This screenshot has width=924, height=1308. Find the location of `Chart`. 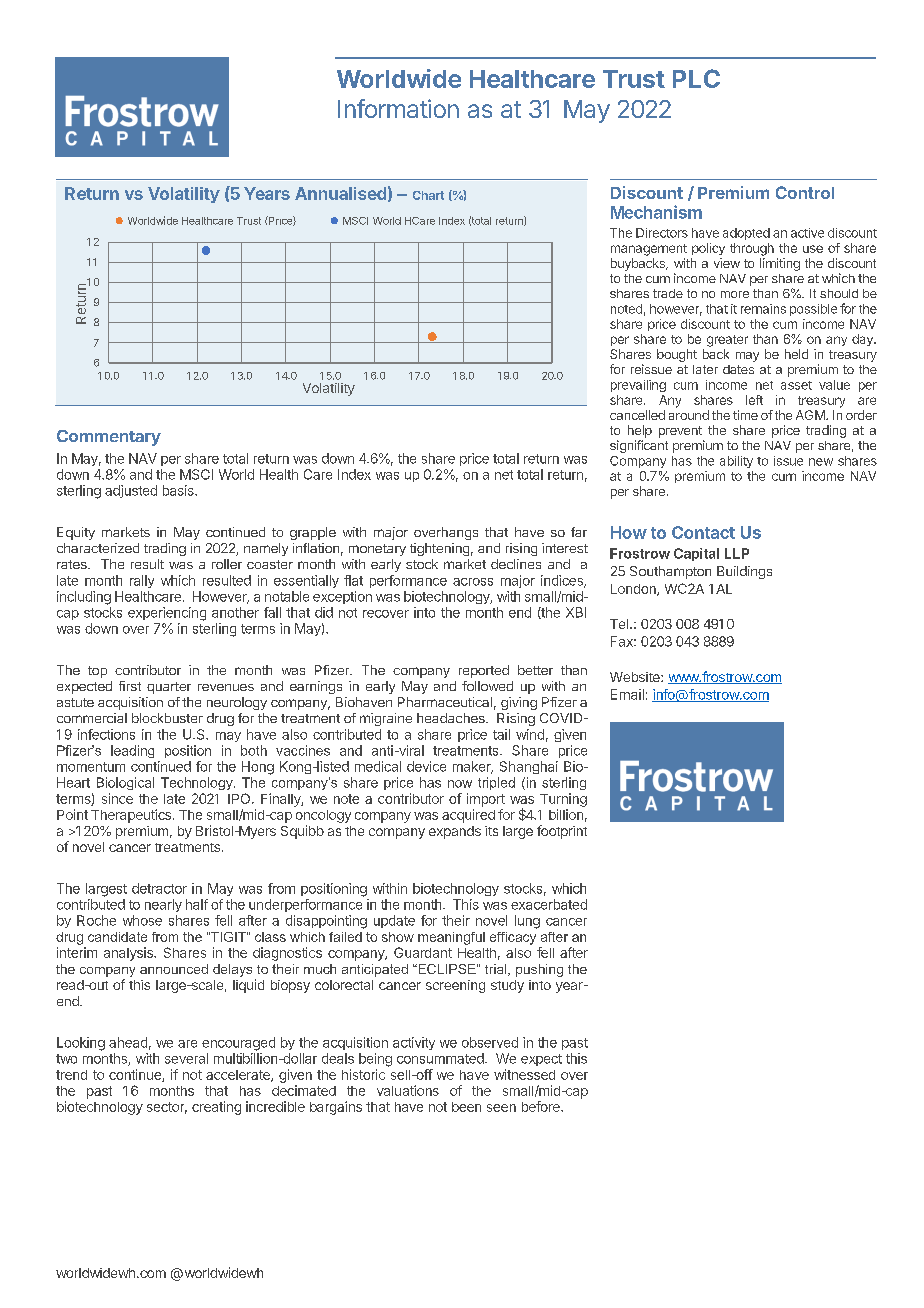

Chart is located at coordinates (428, 195).
